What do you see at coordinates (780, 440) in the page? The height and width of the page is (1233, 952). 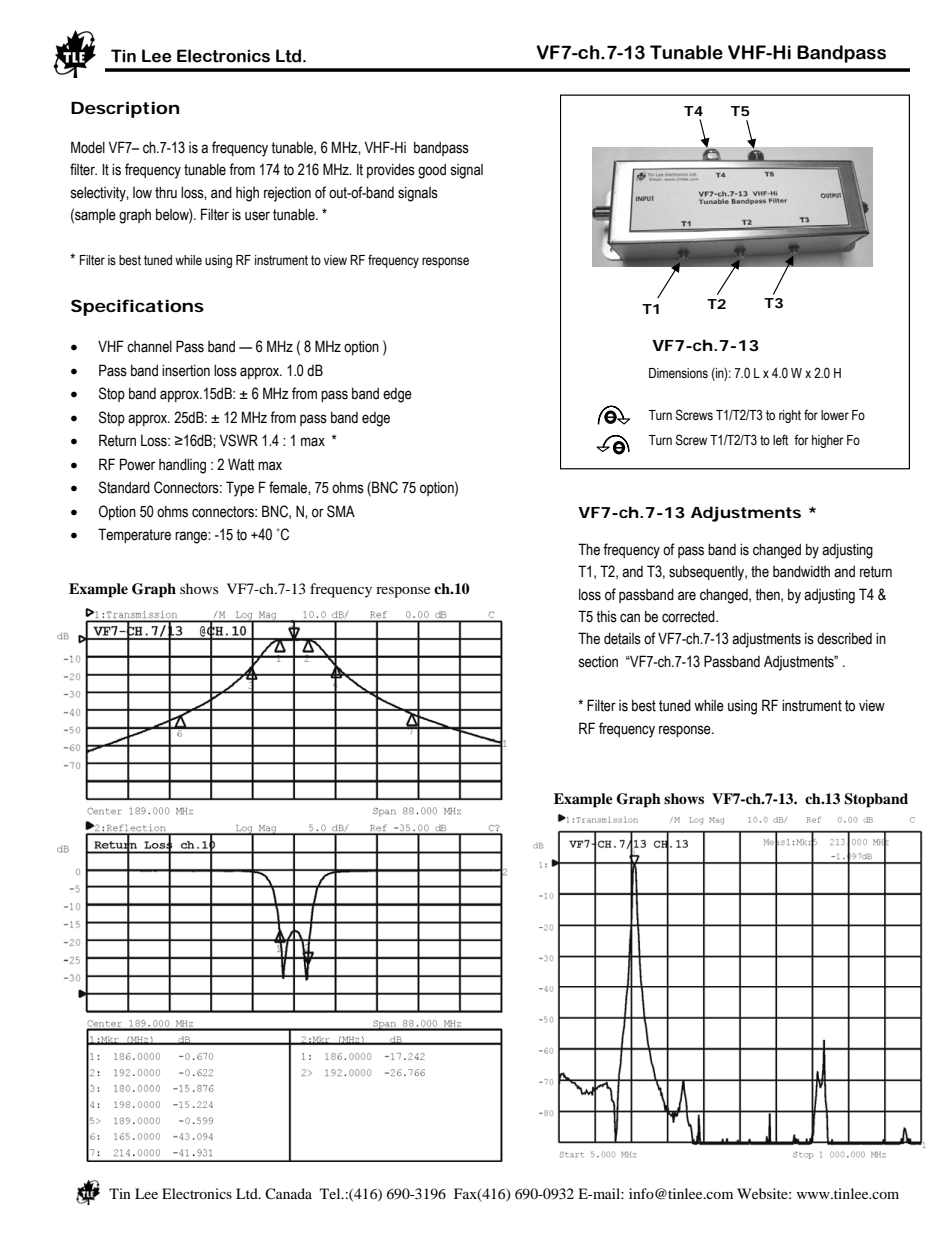 I see `left` at bounding box center [780, 440].
